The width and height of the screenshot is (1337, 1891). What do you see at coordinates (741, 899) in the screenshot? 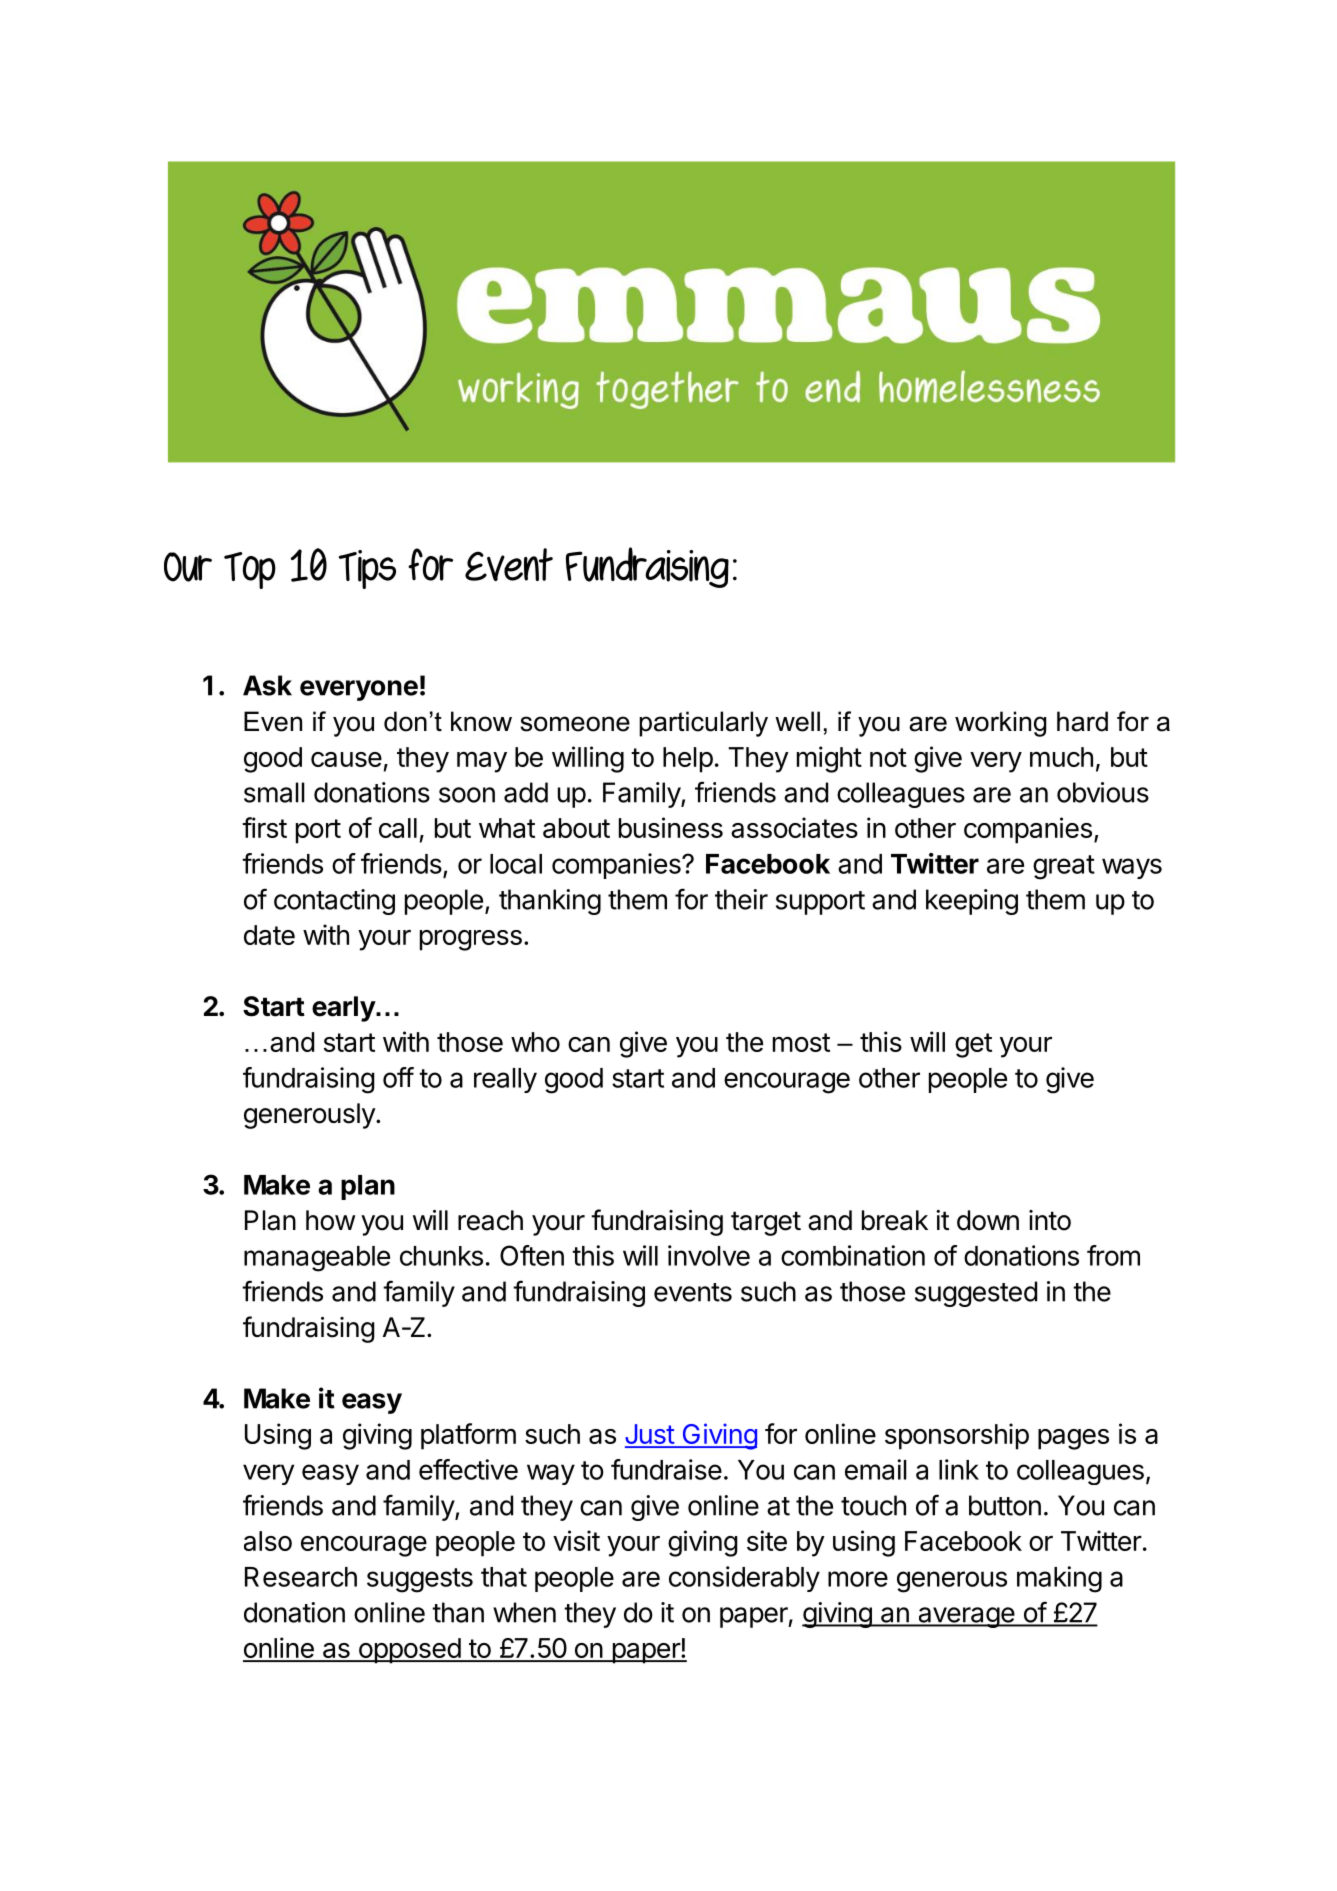
I see `their` at bounding box center [741, 899].
